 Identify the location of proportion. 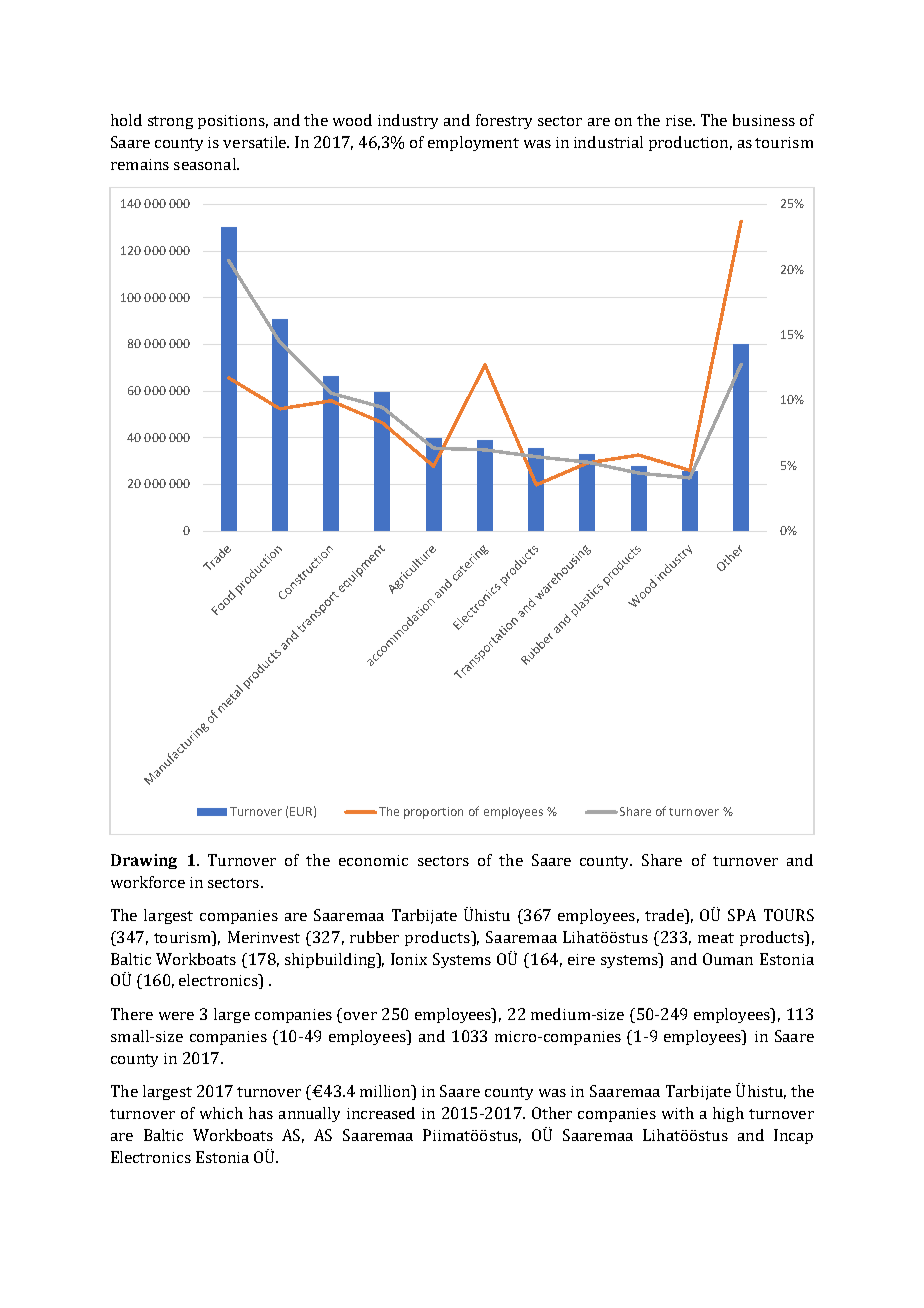
(433, 813).
